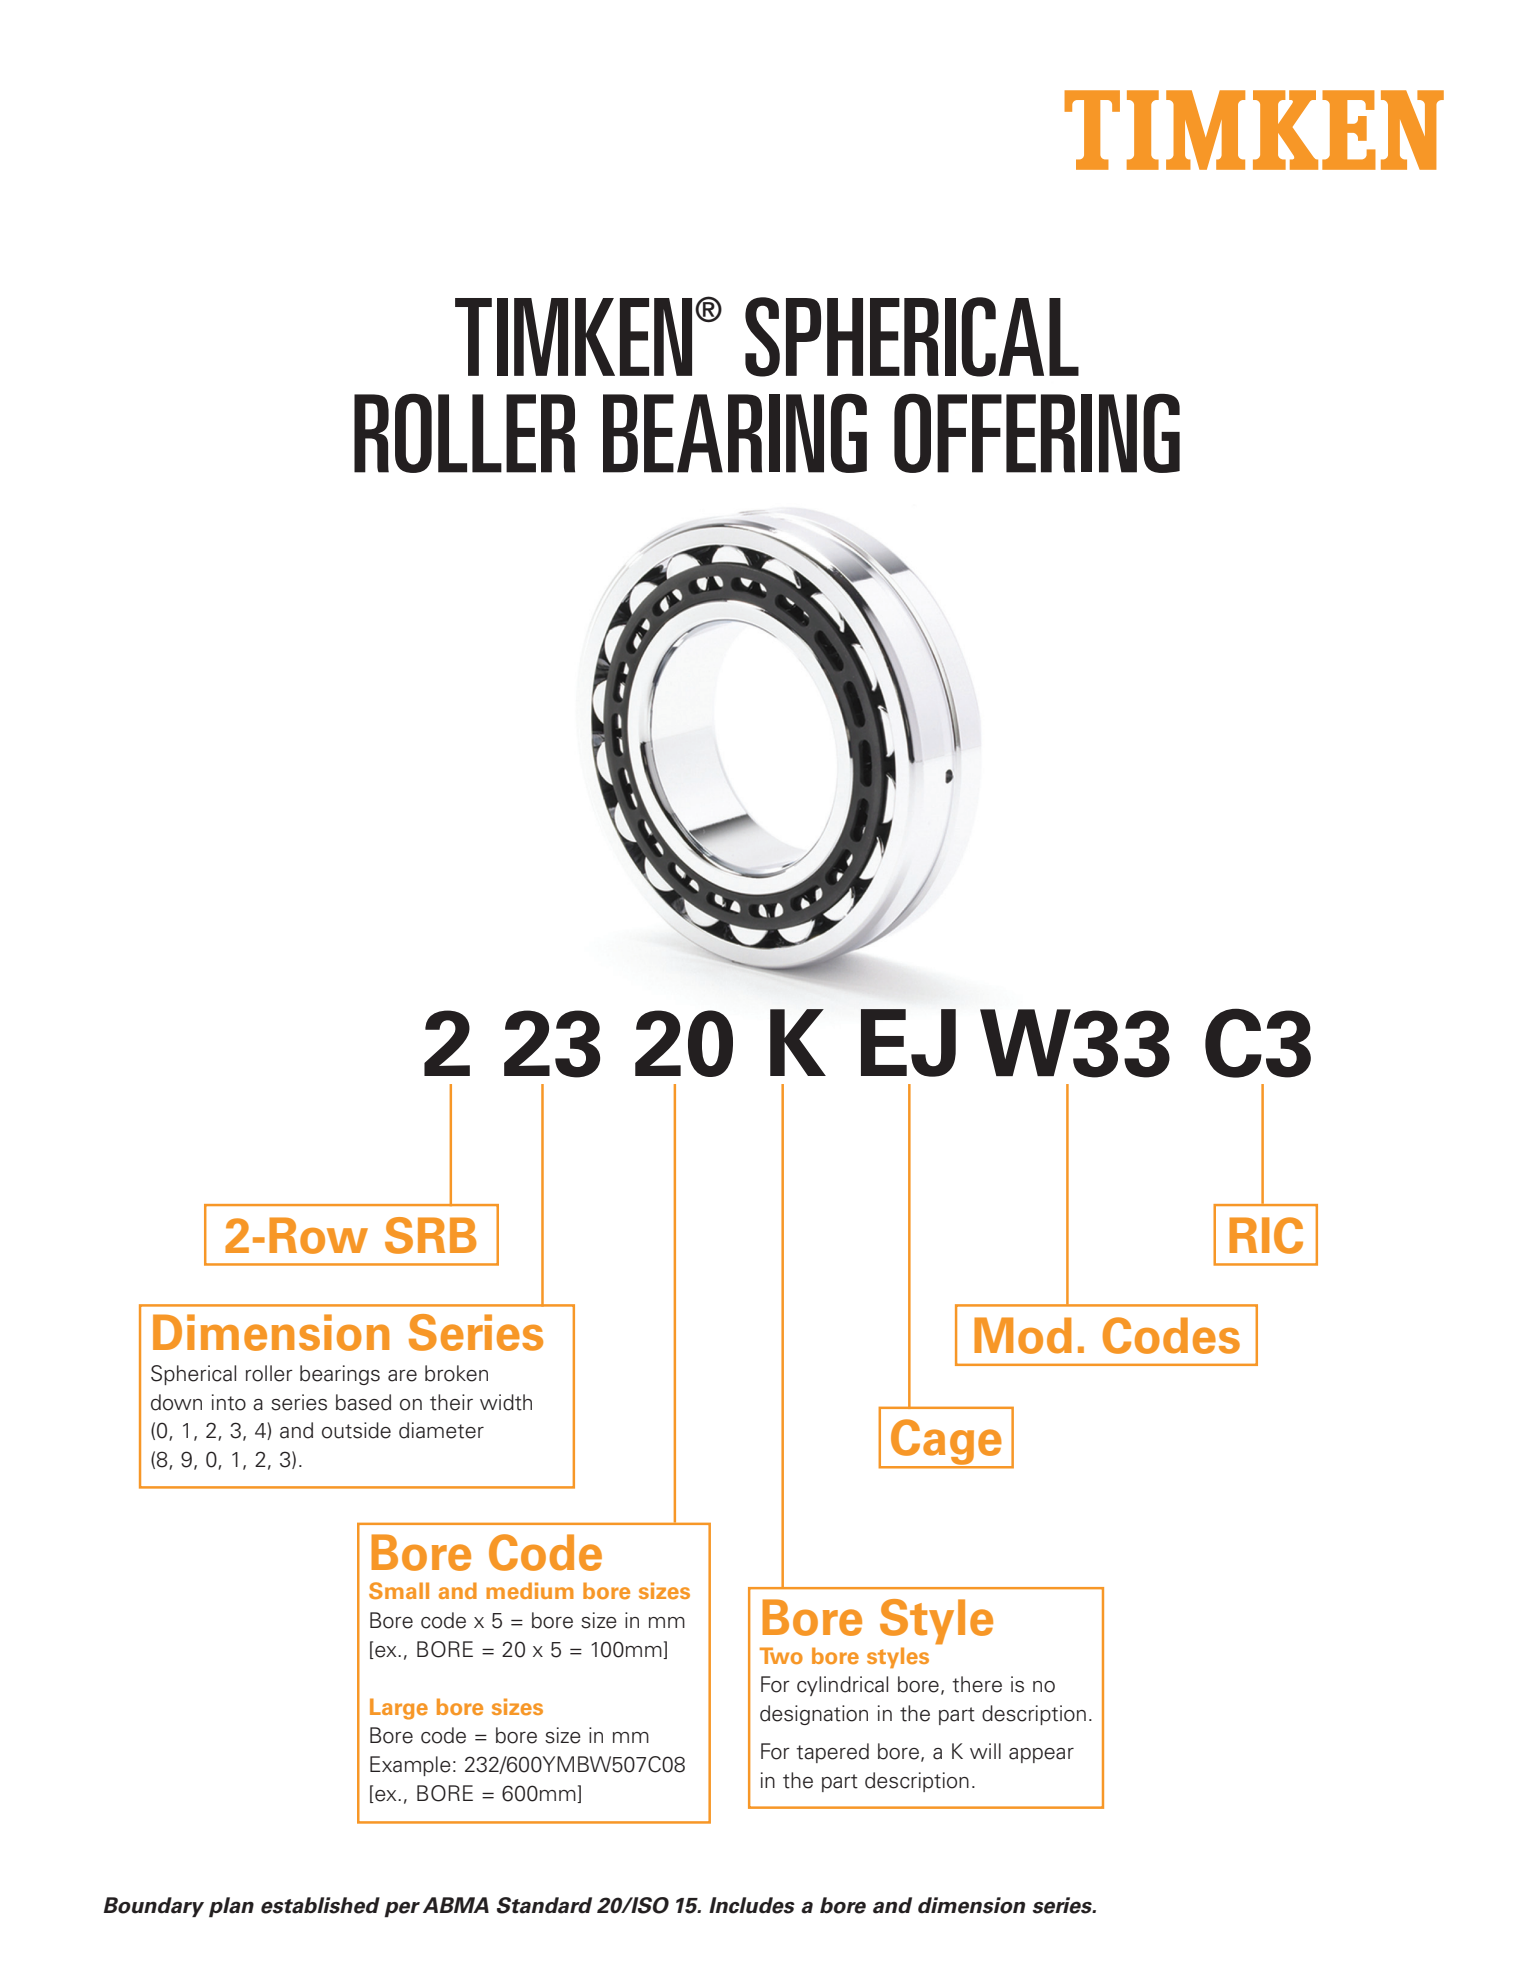 The width and height of the document is (1534, 1986). What do you see at coordinates (402, 1376) in the document?
I see `are` at bounding box center [402, 1376].
